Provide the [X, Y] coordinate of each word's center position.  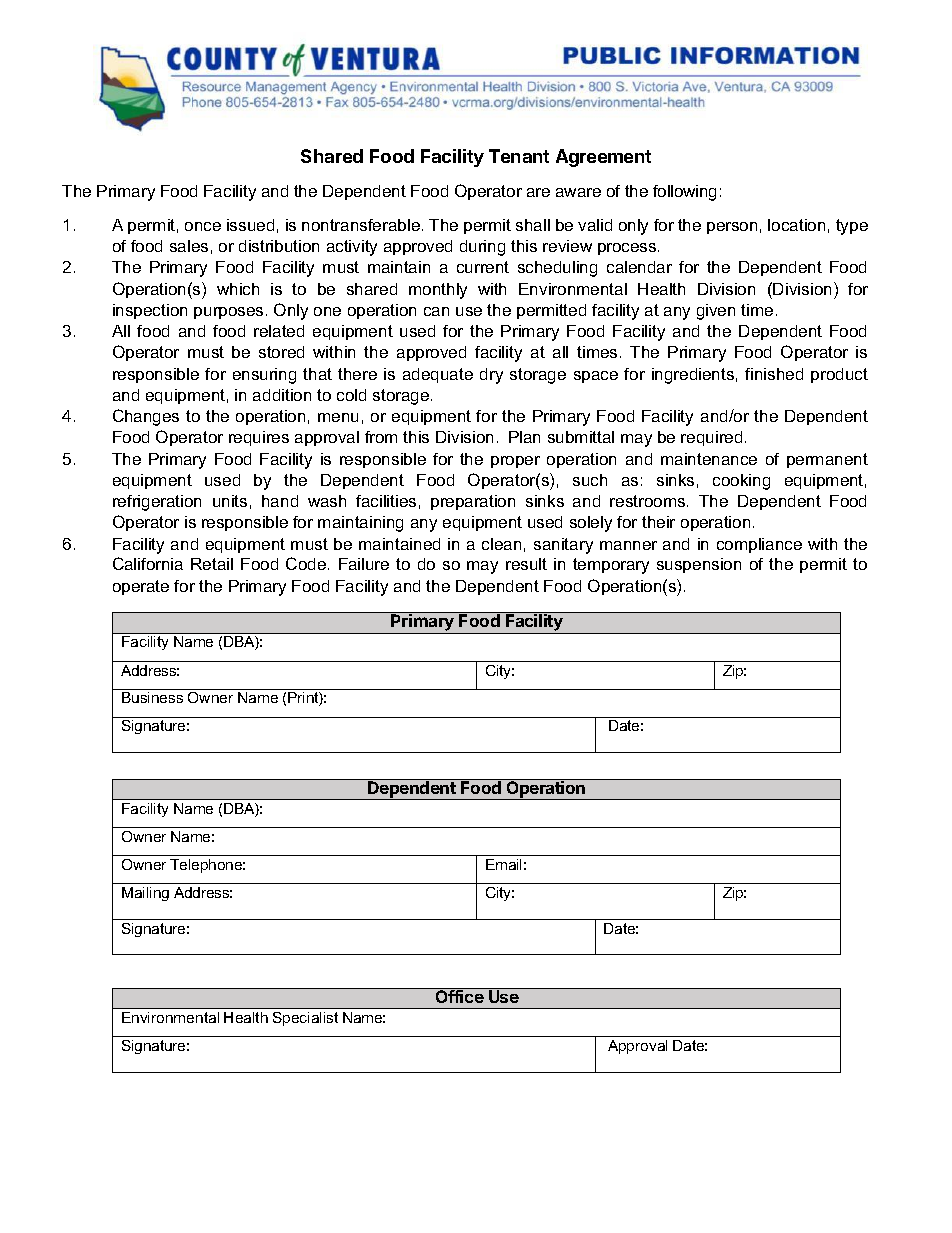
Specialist [305, 1019]
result [526, 564]
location [796, 225]
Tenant [519, 156]
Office [459, 995]
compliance [759, 545]
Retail [212, 564]
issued [250, 225]
